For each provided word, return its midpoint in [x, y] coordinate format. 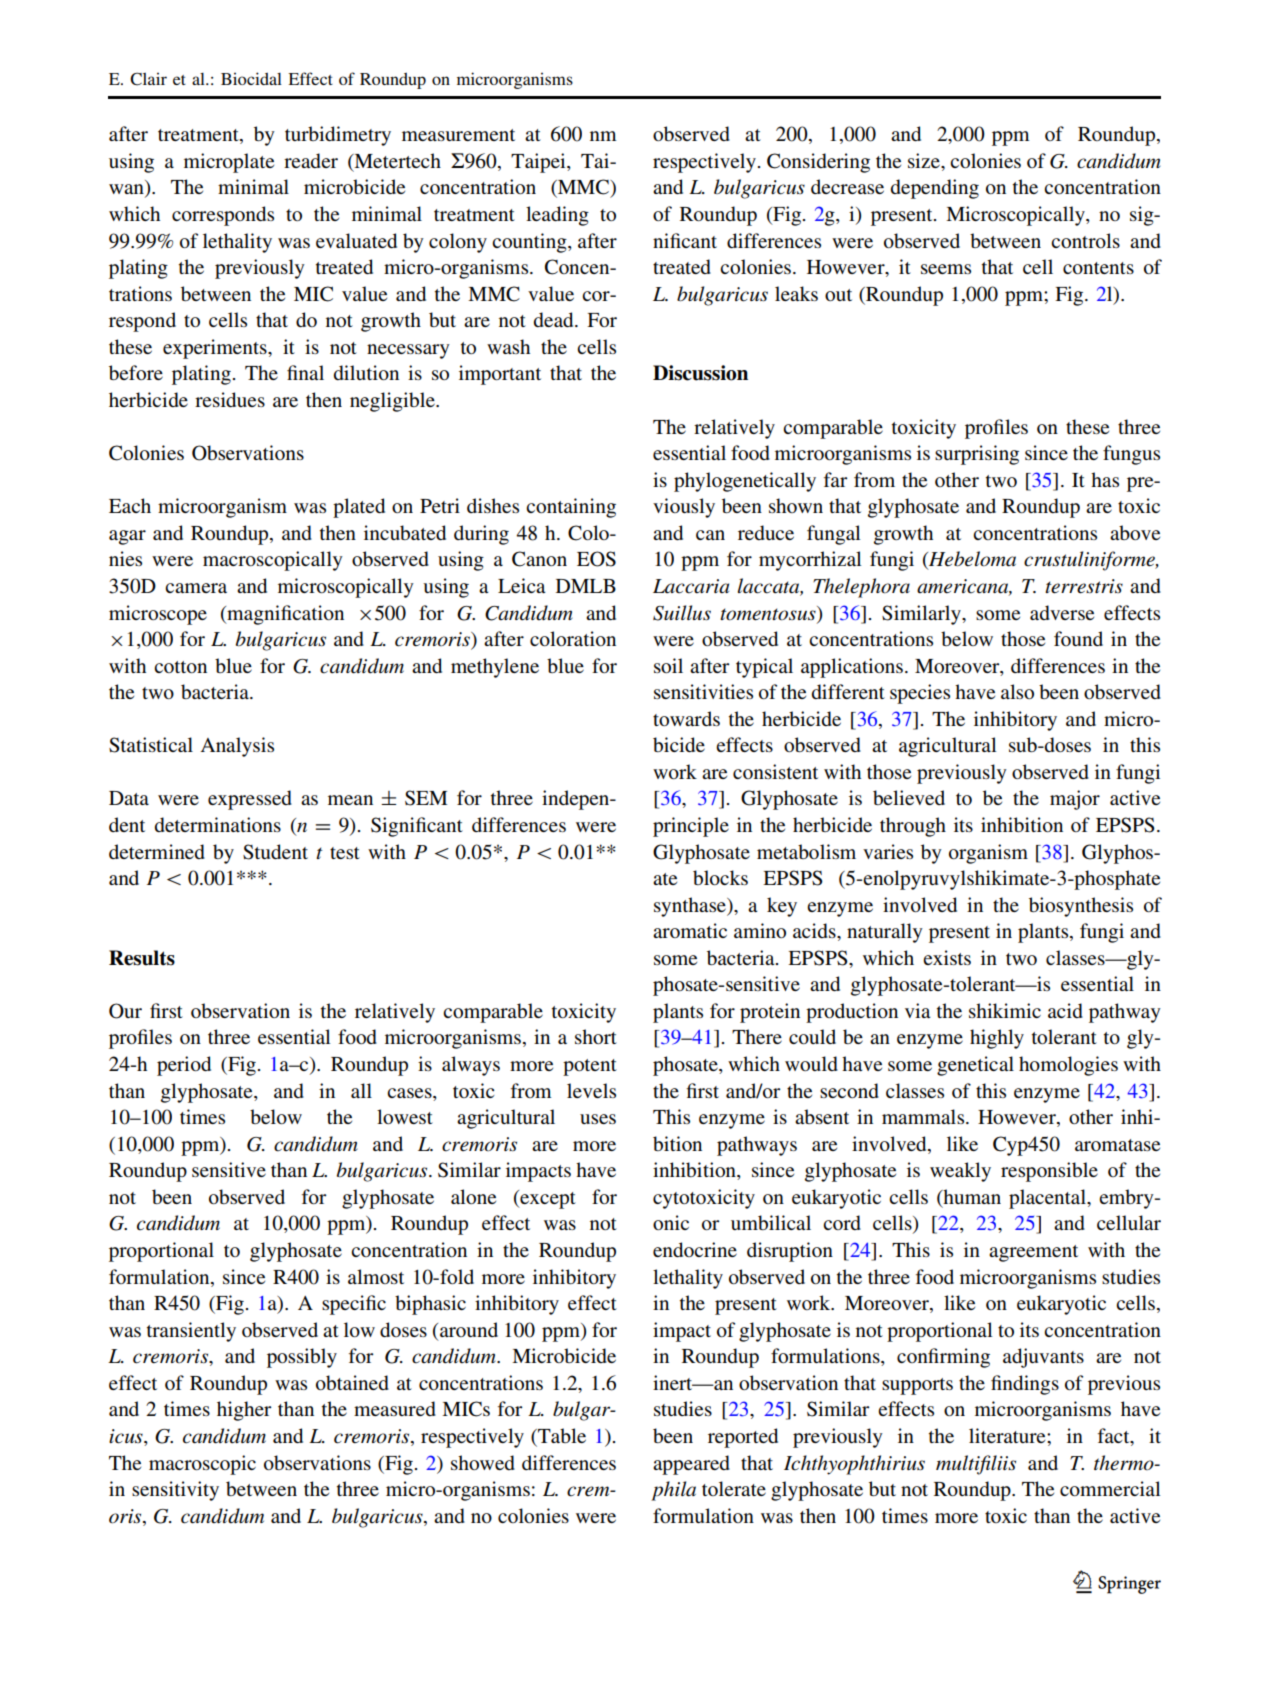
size [925, 160]
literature [1008, 1435]
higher [244, 1411]
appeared [691, 1465]
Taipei [539, 163]
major [1075, 800]
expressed [250, 800]
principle [691, 827]
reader [311, 160]
